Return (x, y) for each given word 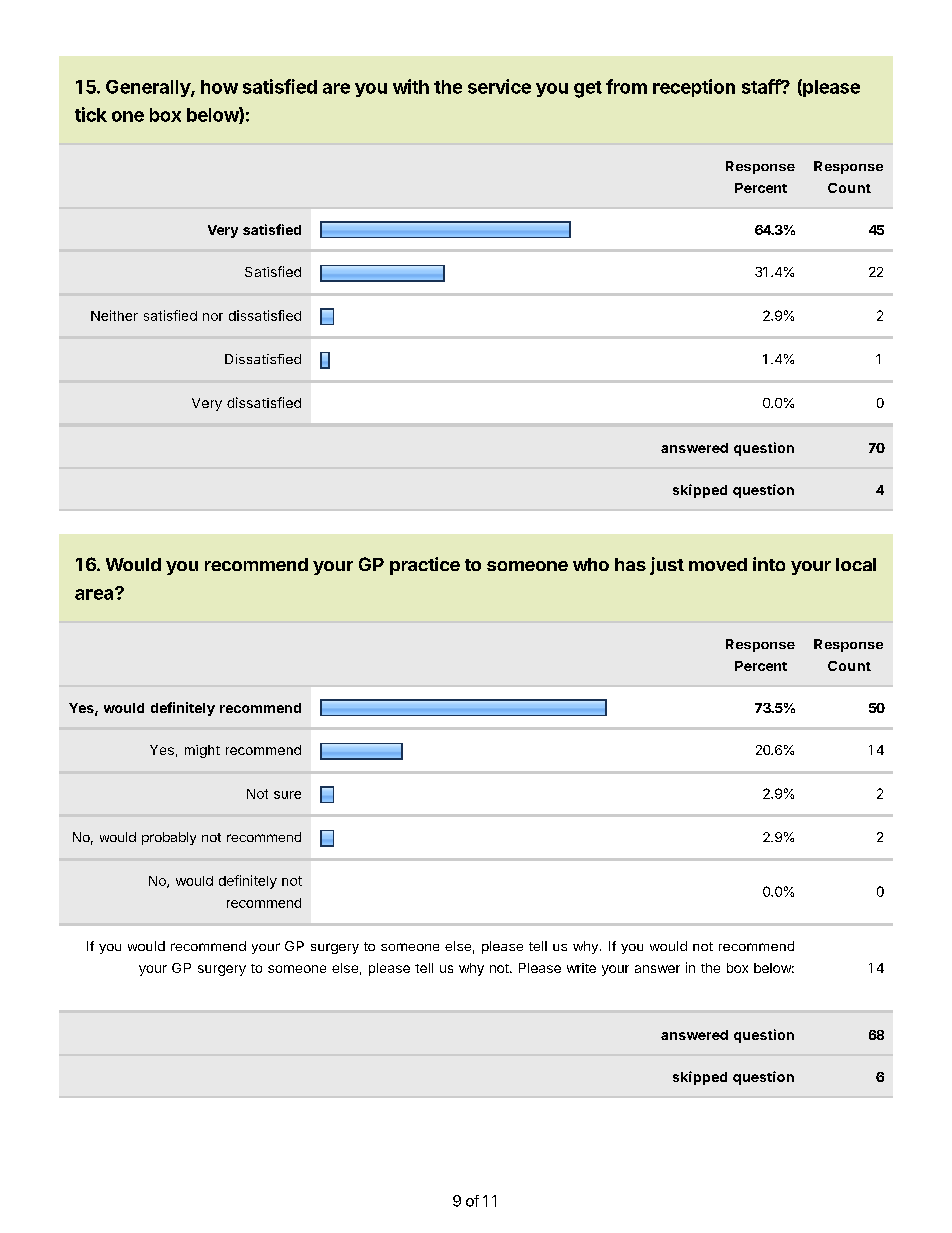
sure (287, 795)
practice (425, 566)
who (591, 564)
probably (169, 838)
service (499, 86)
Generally (149, 88)
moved (718, 564)
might (202, 751)
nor (213, 317)
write (581, 968)
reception (694, 88)
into (769, 564)
